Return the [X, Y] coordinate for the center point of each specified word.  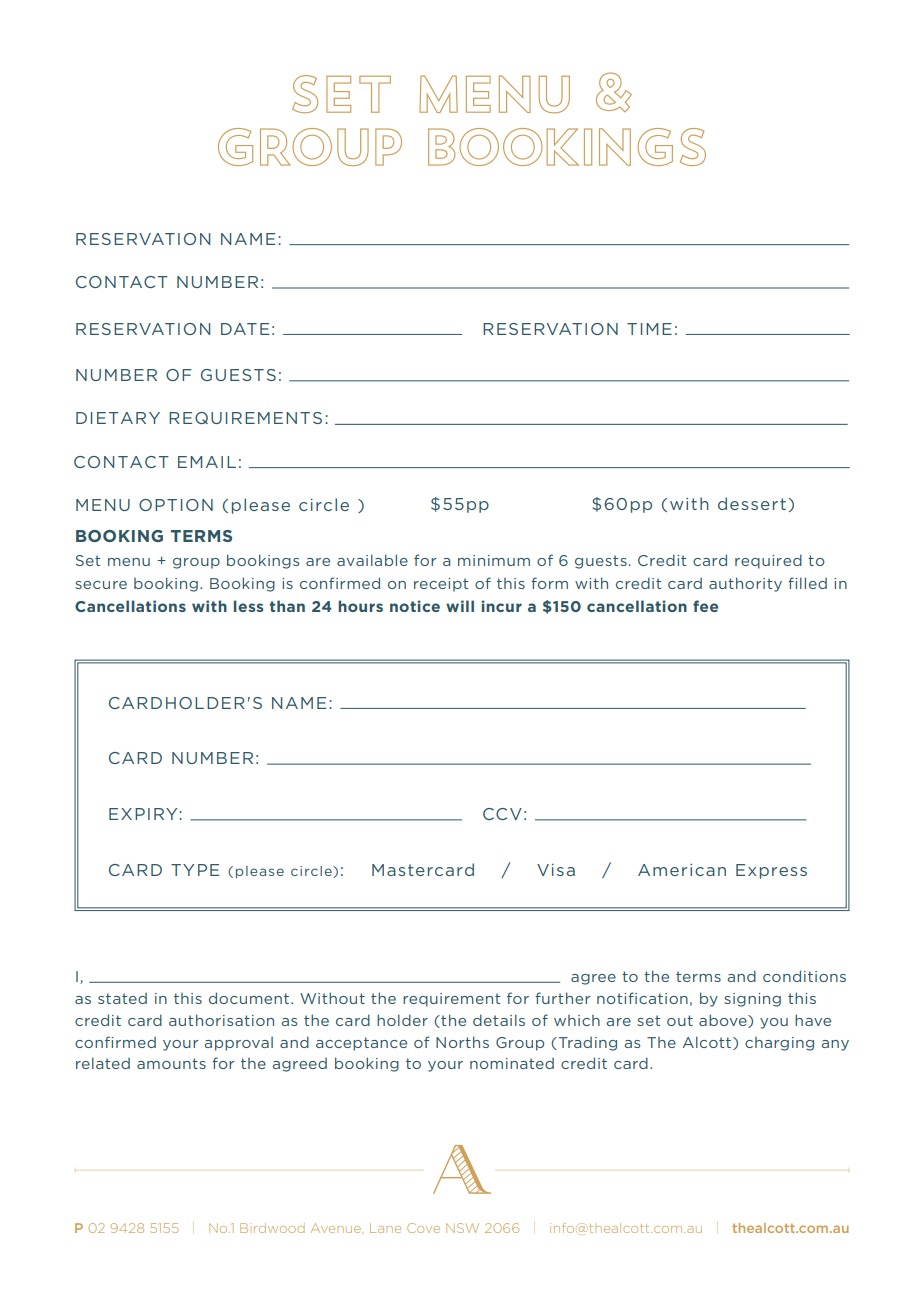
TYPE [195, 870]
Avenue [337, 1228]
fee [705, 606]
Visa [556, 870]
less [248, 606]
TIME [649, 329]
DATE [245, 329]
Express [771, 871]
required [768, 561]
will [460, 606]
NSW [462, 1228]
